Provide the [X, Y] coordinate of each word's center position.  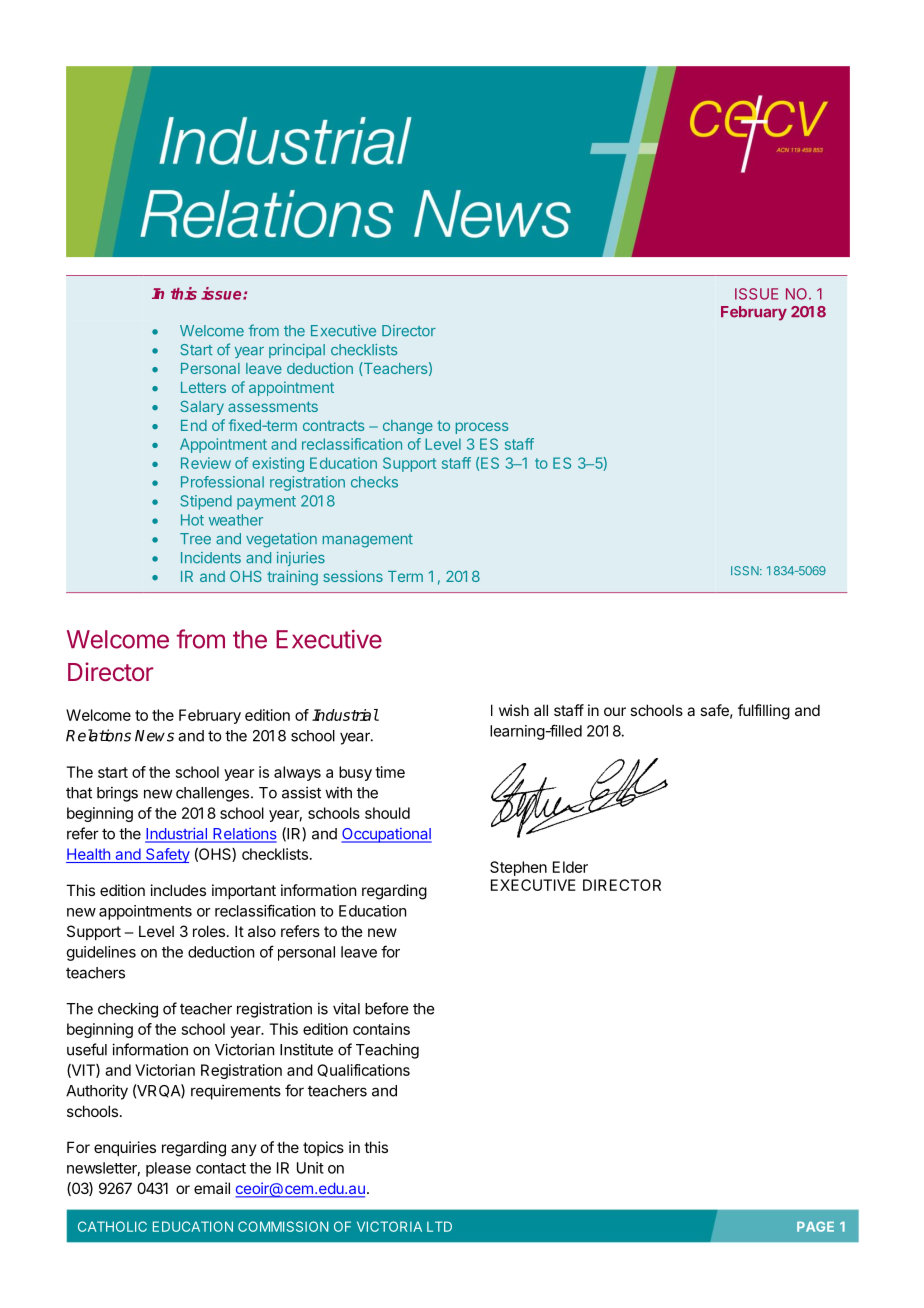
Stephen [518, 868]
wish [514, 710]
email [212, 1188]
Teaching [387, 1051]
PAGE [815, 1226]
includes [178, 890]
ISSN [746, 571]
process [482, 428]
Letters [203, 387]
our [615, 711]
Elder [570, 867]
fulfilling [764, 712]
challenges [212, 794]
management [368, 541]
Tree [195, 539]
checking [128, 1010]
